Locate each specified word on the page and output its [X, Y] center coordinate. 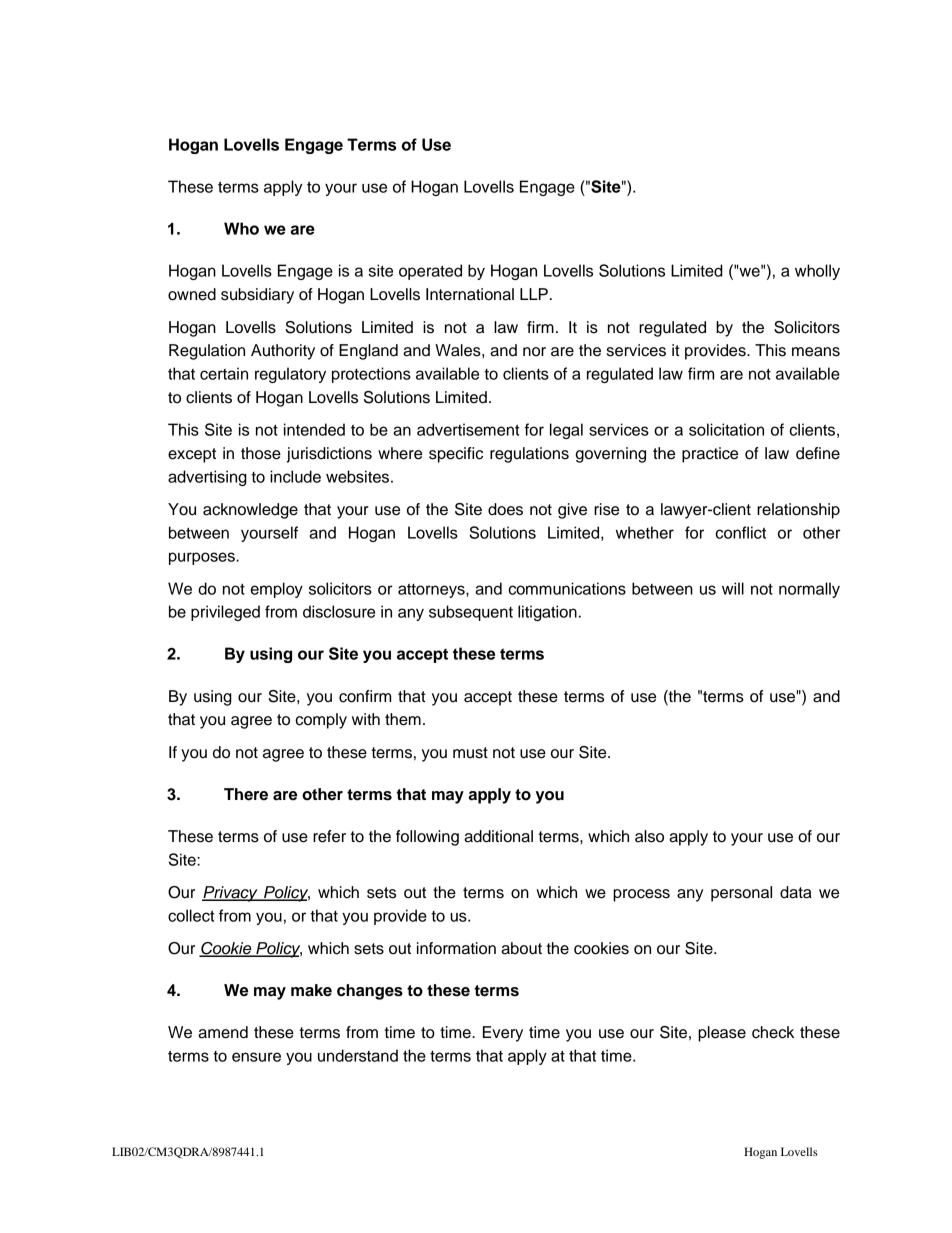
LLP [534, 294]
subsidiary [257, 296]
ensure [256, 1057]
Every [503, 1034]
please [722, 1034]
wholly [817, 272]
